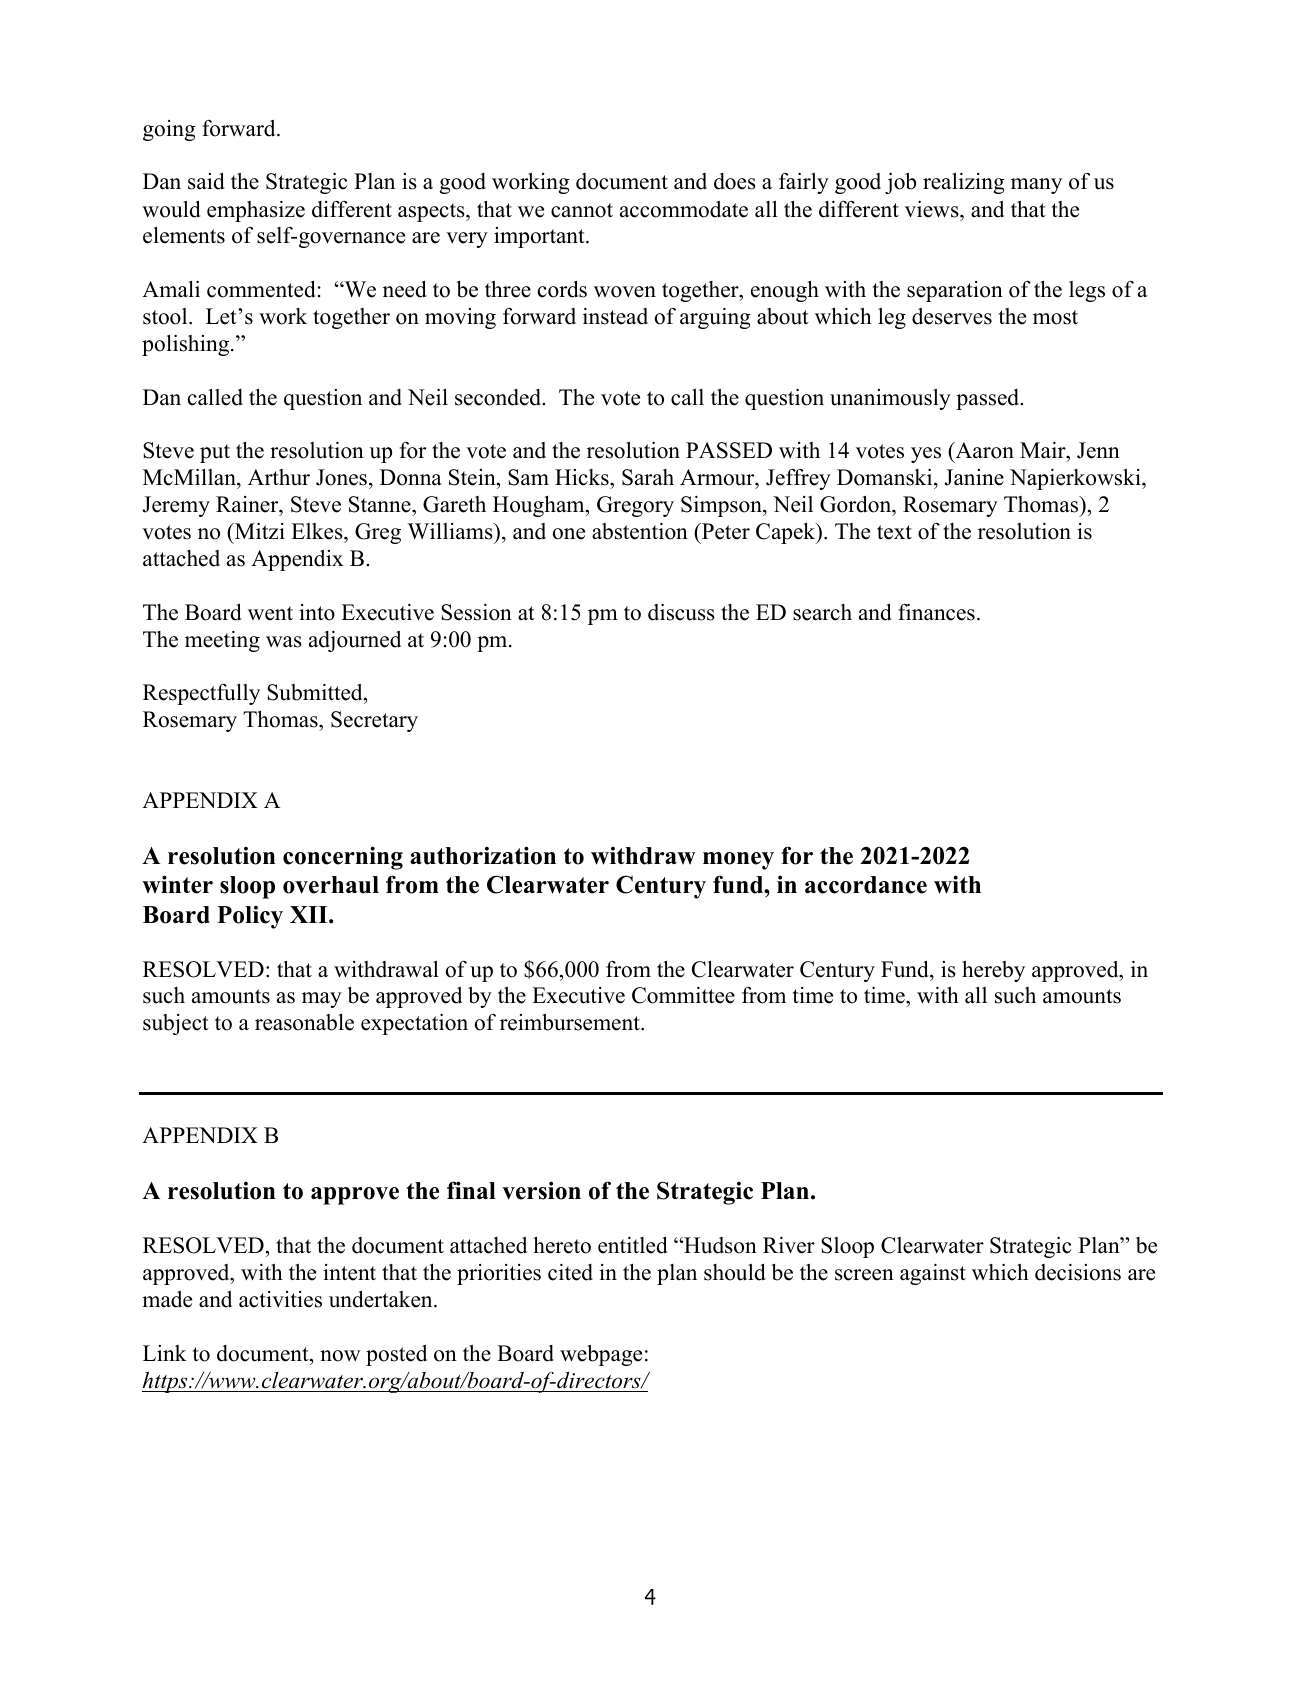 The image size is (1301, 1683). Describe the element at coordinates (316, 694) in the image. I see `Submitted` at that location.
